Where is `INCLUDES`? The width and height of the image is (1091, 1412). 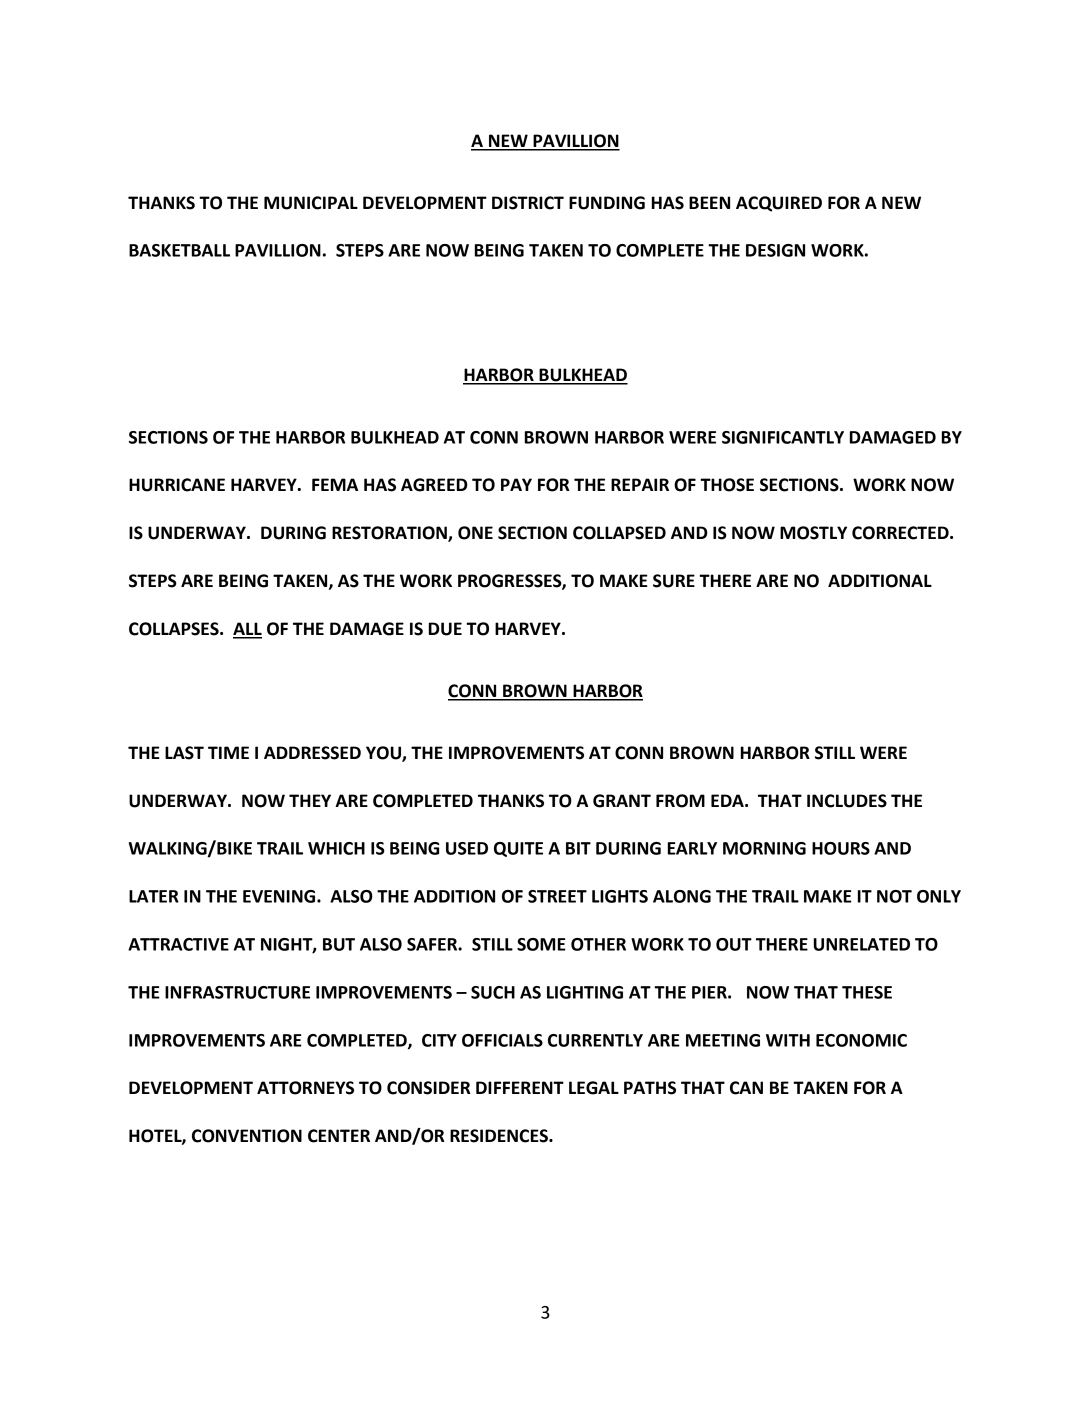
INCLUDES is located at coordinates (847, 801).
